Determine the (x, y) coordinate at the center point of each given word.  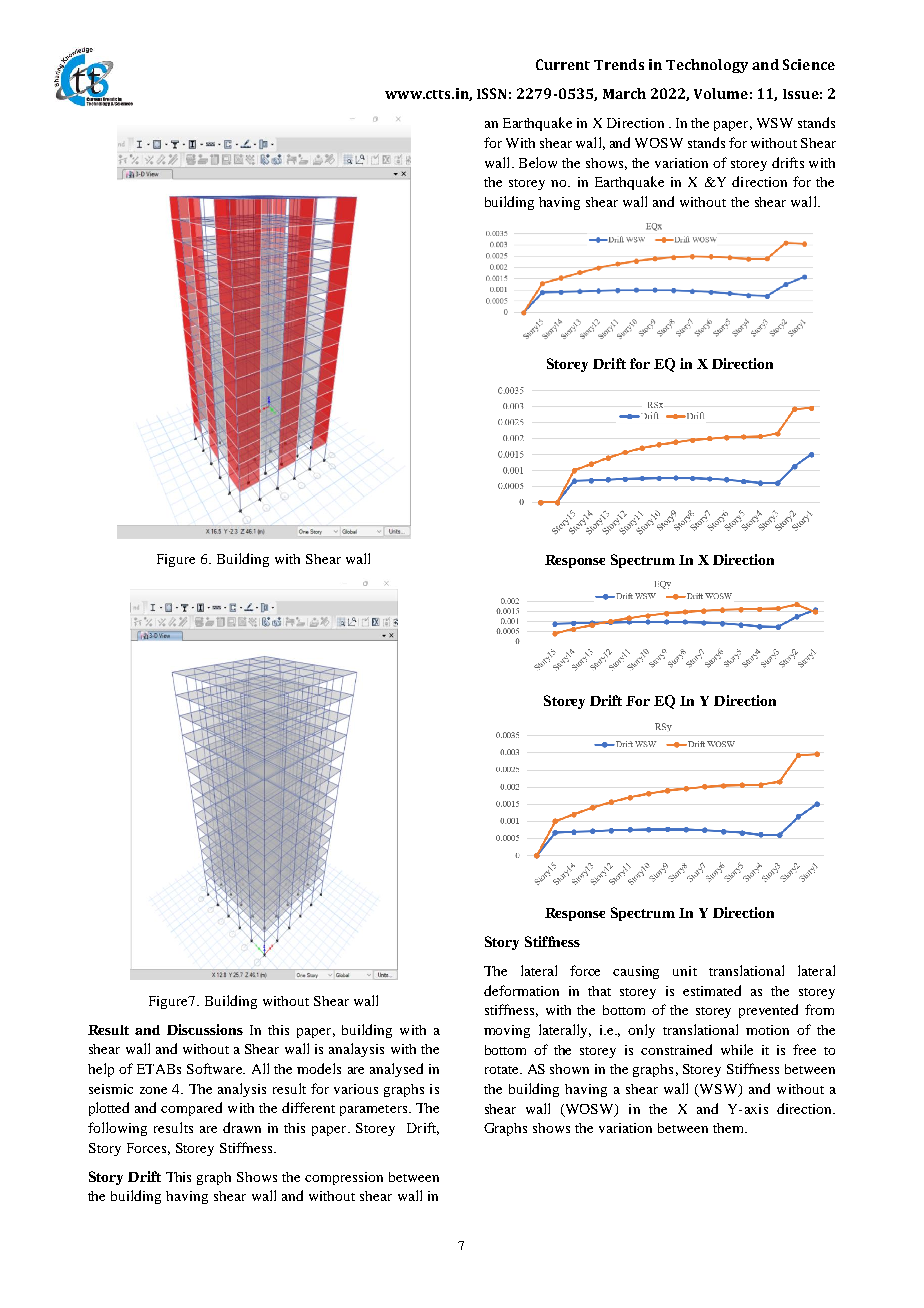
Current (563, 64)
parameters (375, 1110)
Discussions (205, 1029)
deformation (521, 990)
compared (191, 1109)
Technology (707, 66)
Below (538, 162)
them (729, 1128)
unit (685, 971)
